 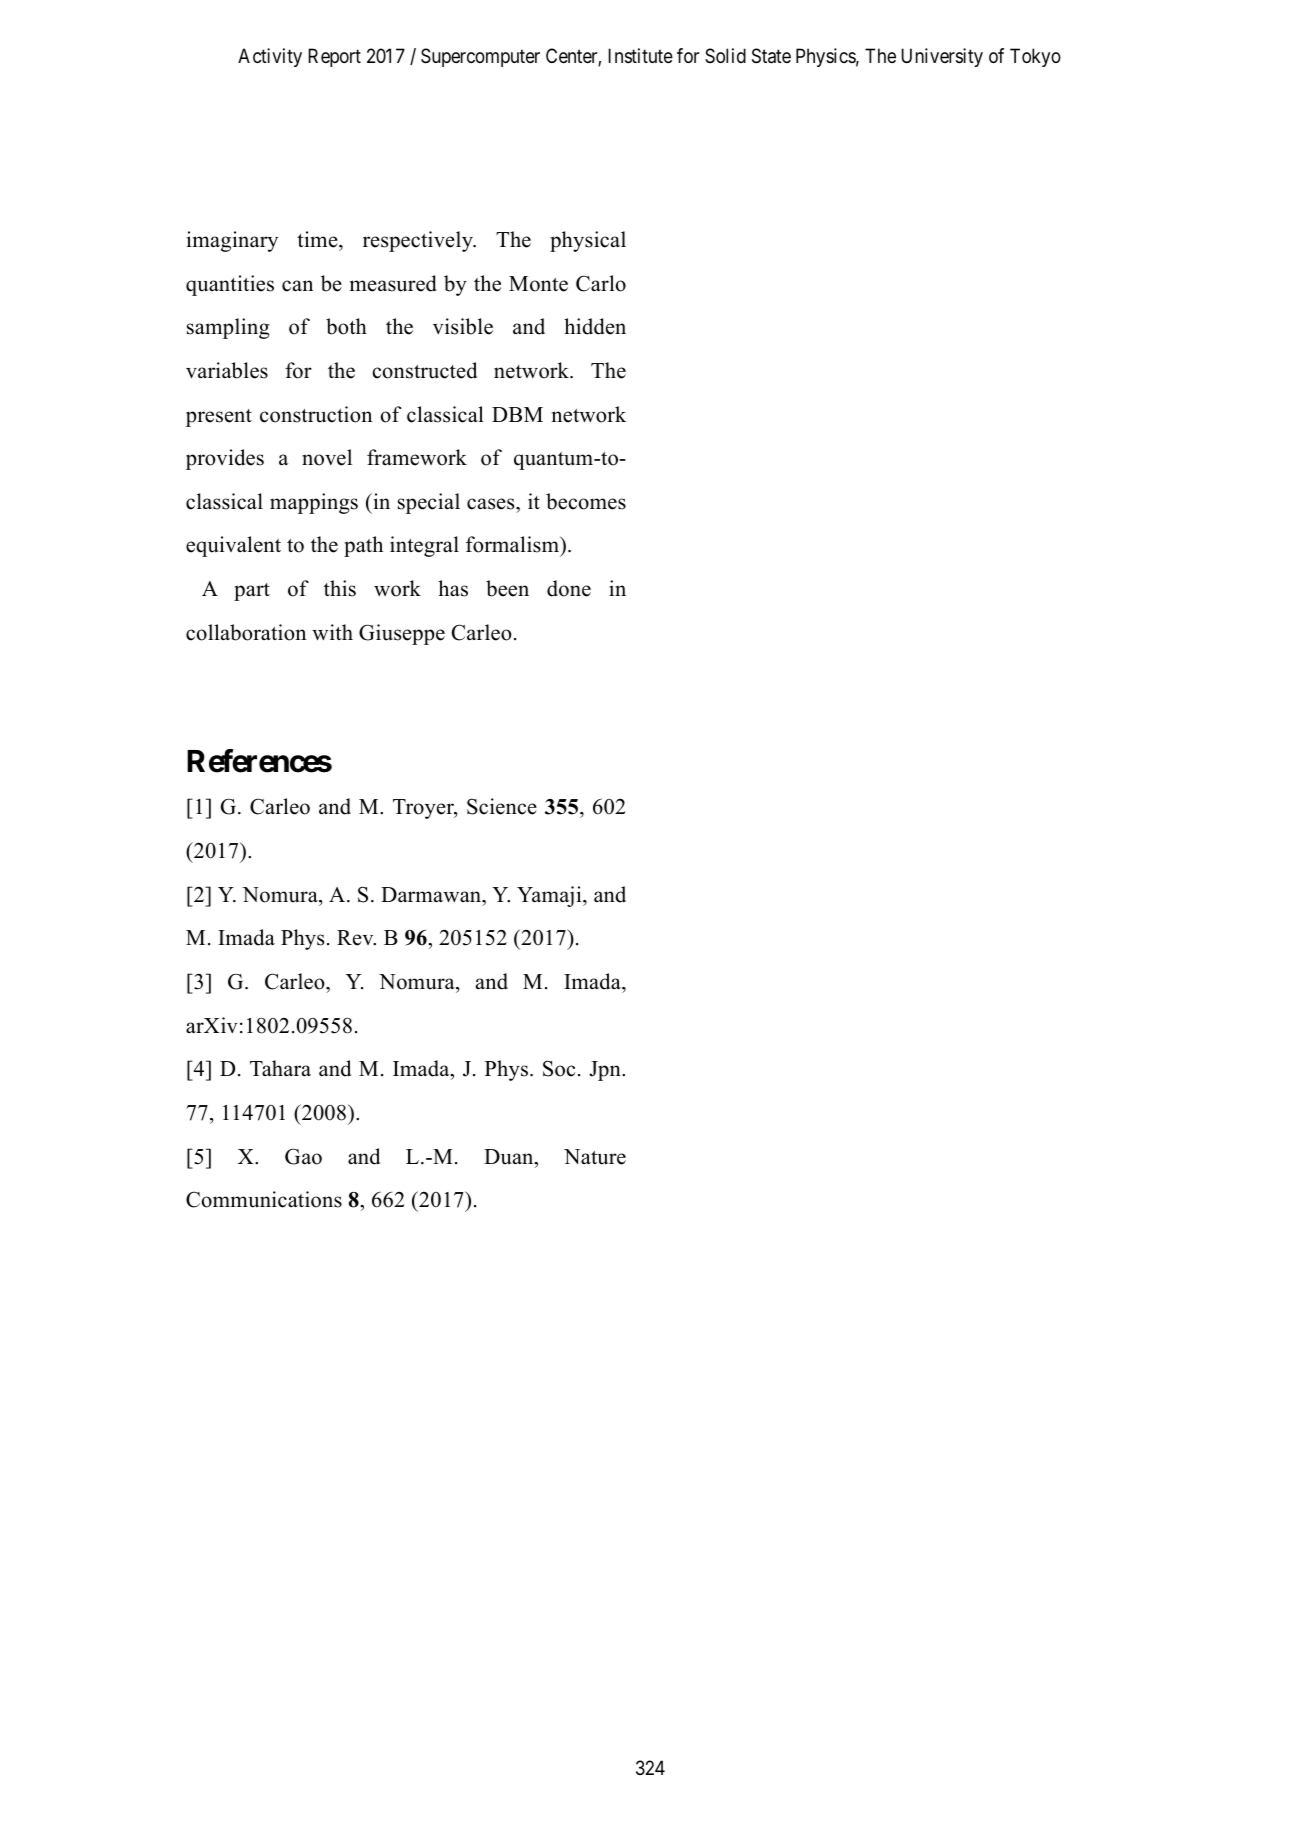 What do you see at coordinates (942, 57) in the page?
I see `University` at bounding box center [942, 57].
